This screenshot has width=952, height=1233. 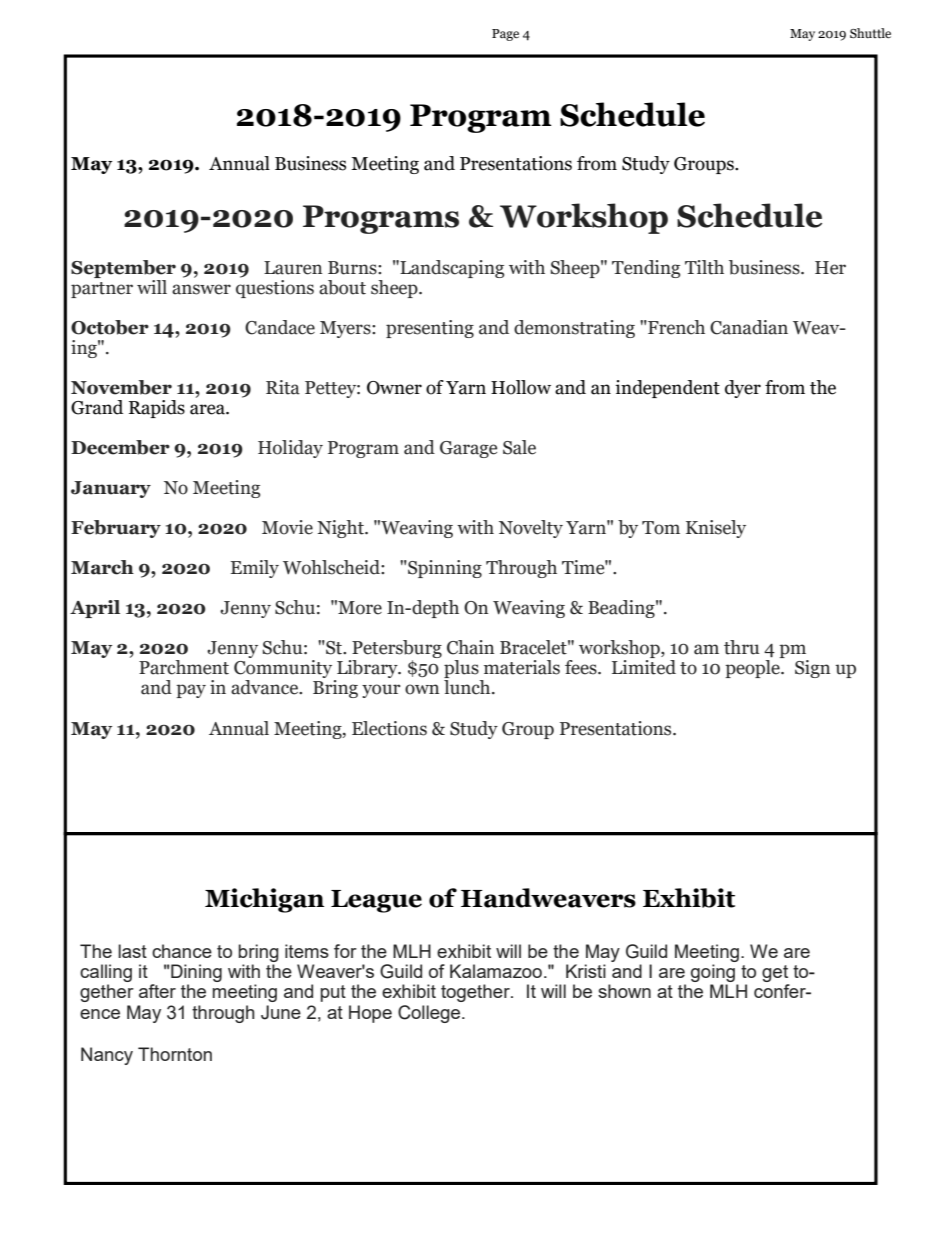 I want to click on pay, so click(x=191, y=691).
